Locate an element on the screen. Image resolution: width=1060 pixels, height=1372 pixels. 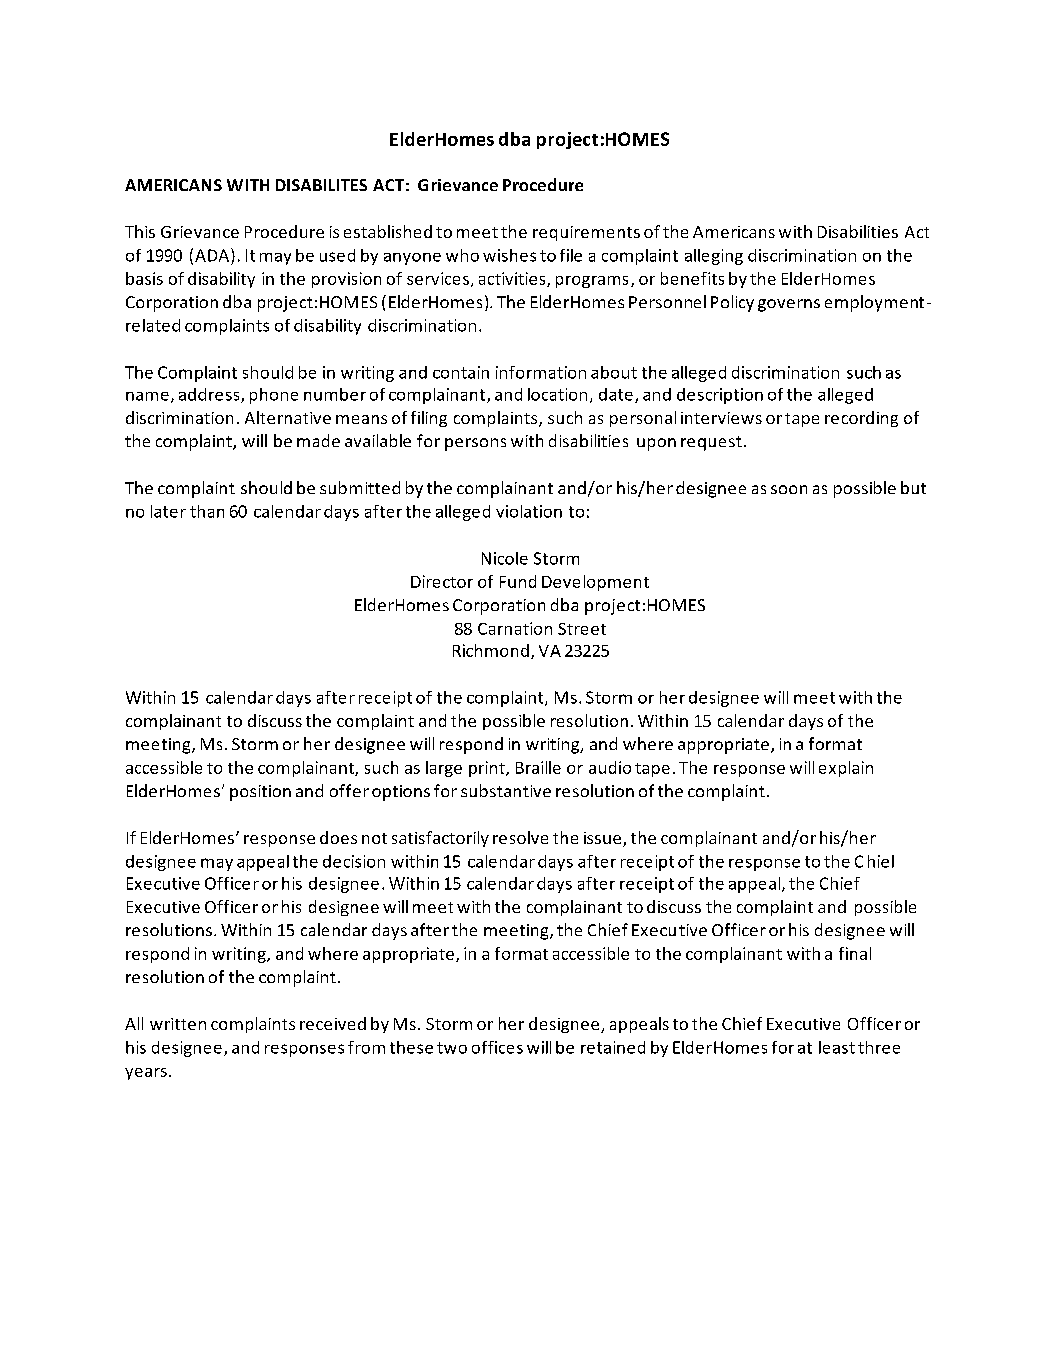
ADA is located at coordinates (213, 255).
